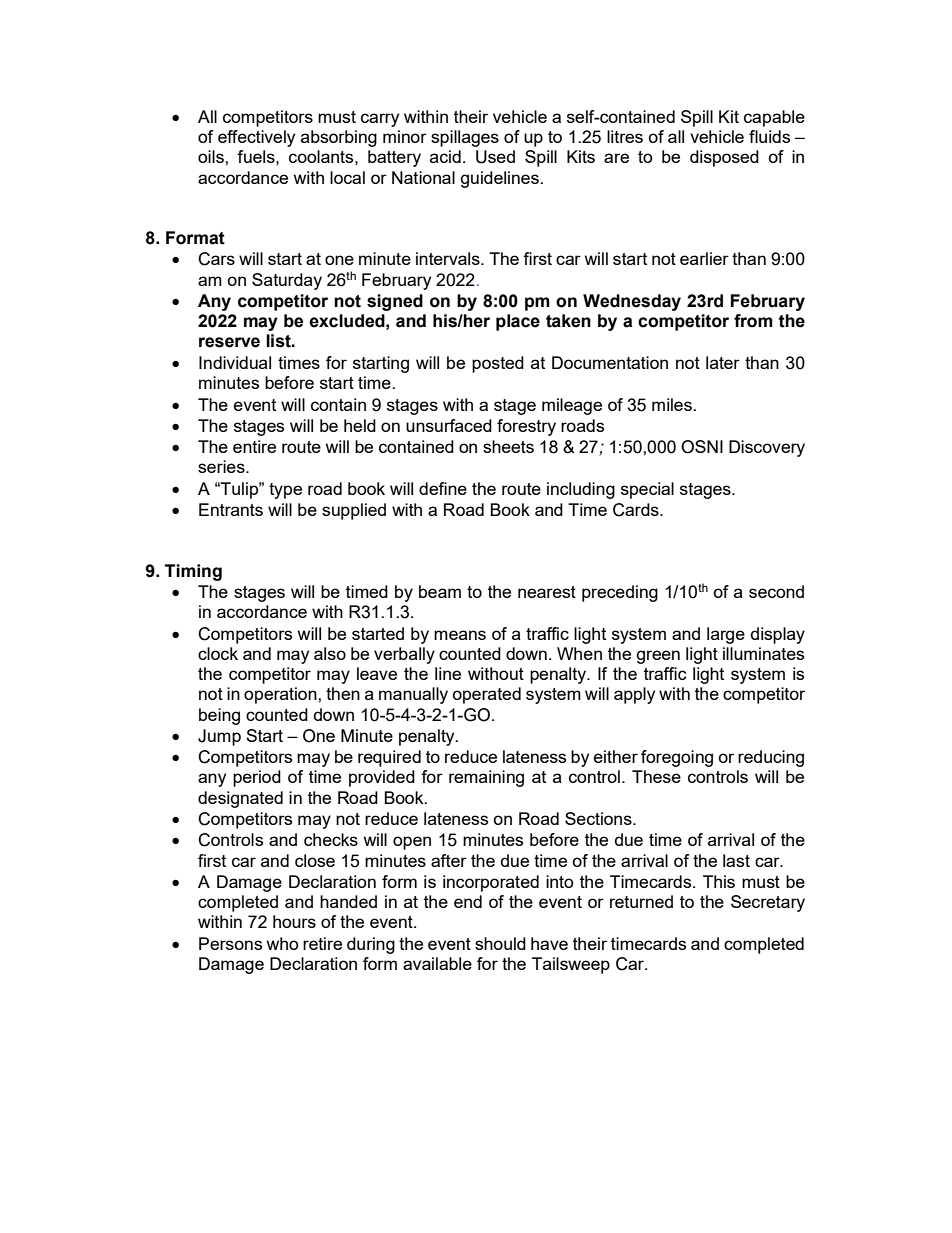 This screenshot has height=1233, width=952. What do you see at coordinates (231, 509) in the screenshot?
I see `Entrants` at bounding box center [231, 509].
